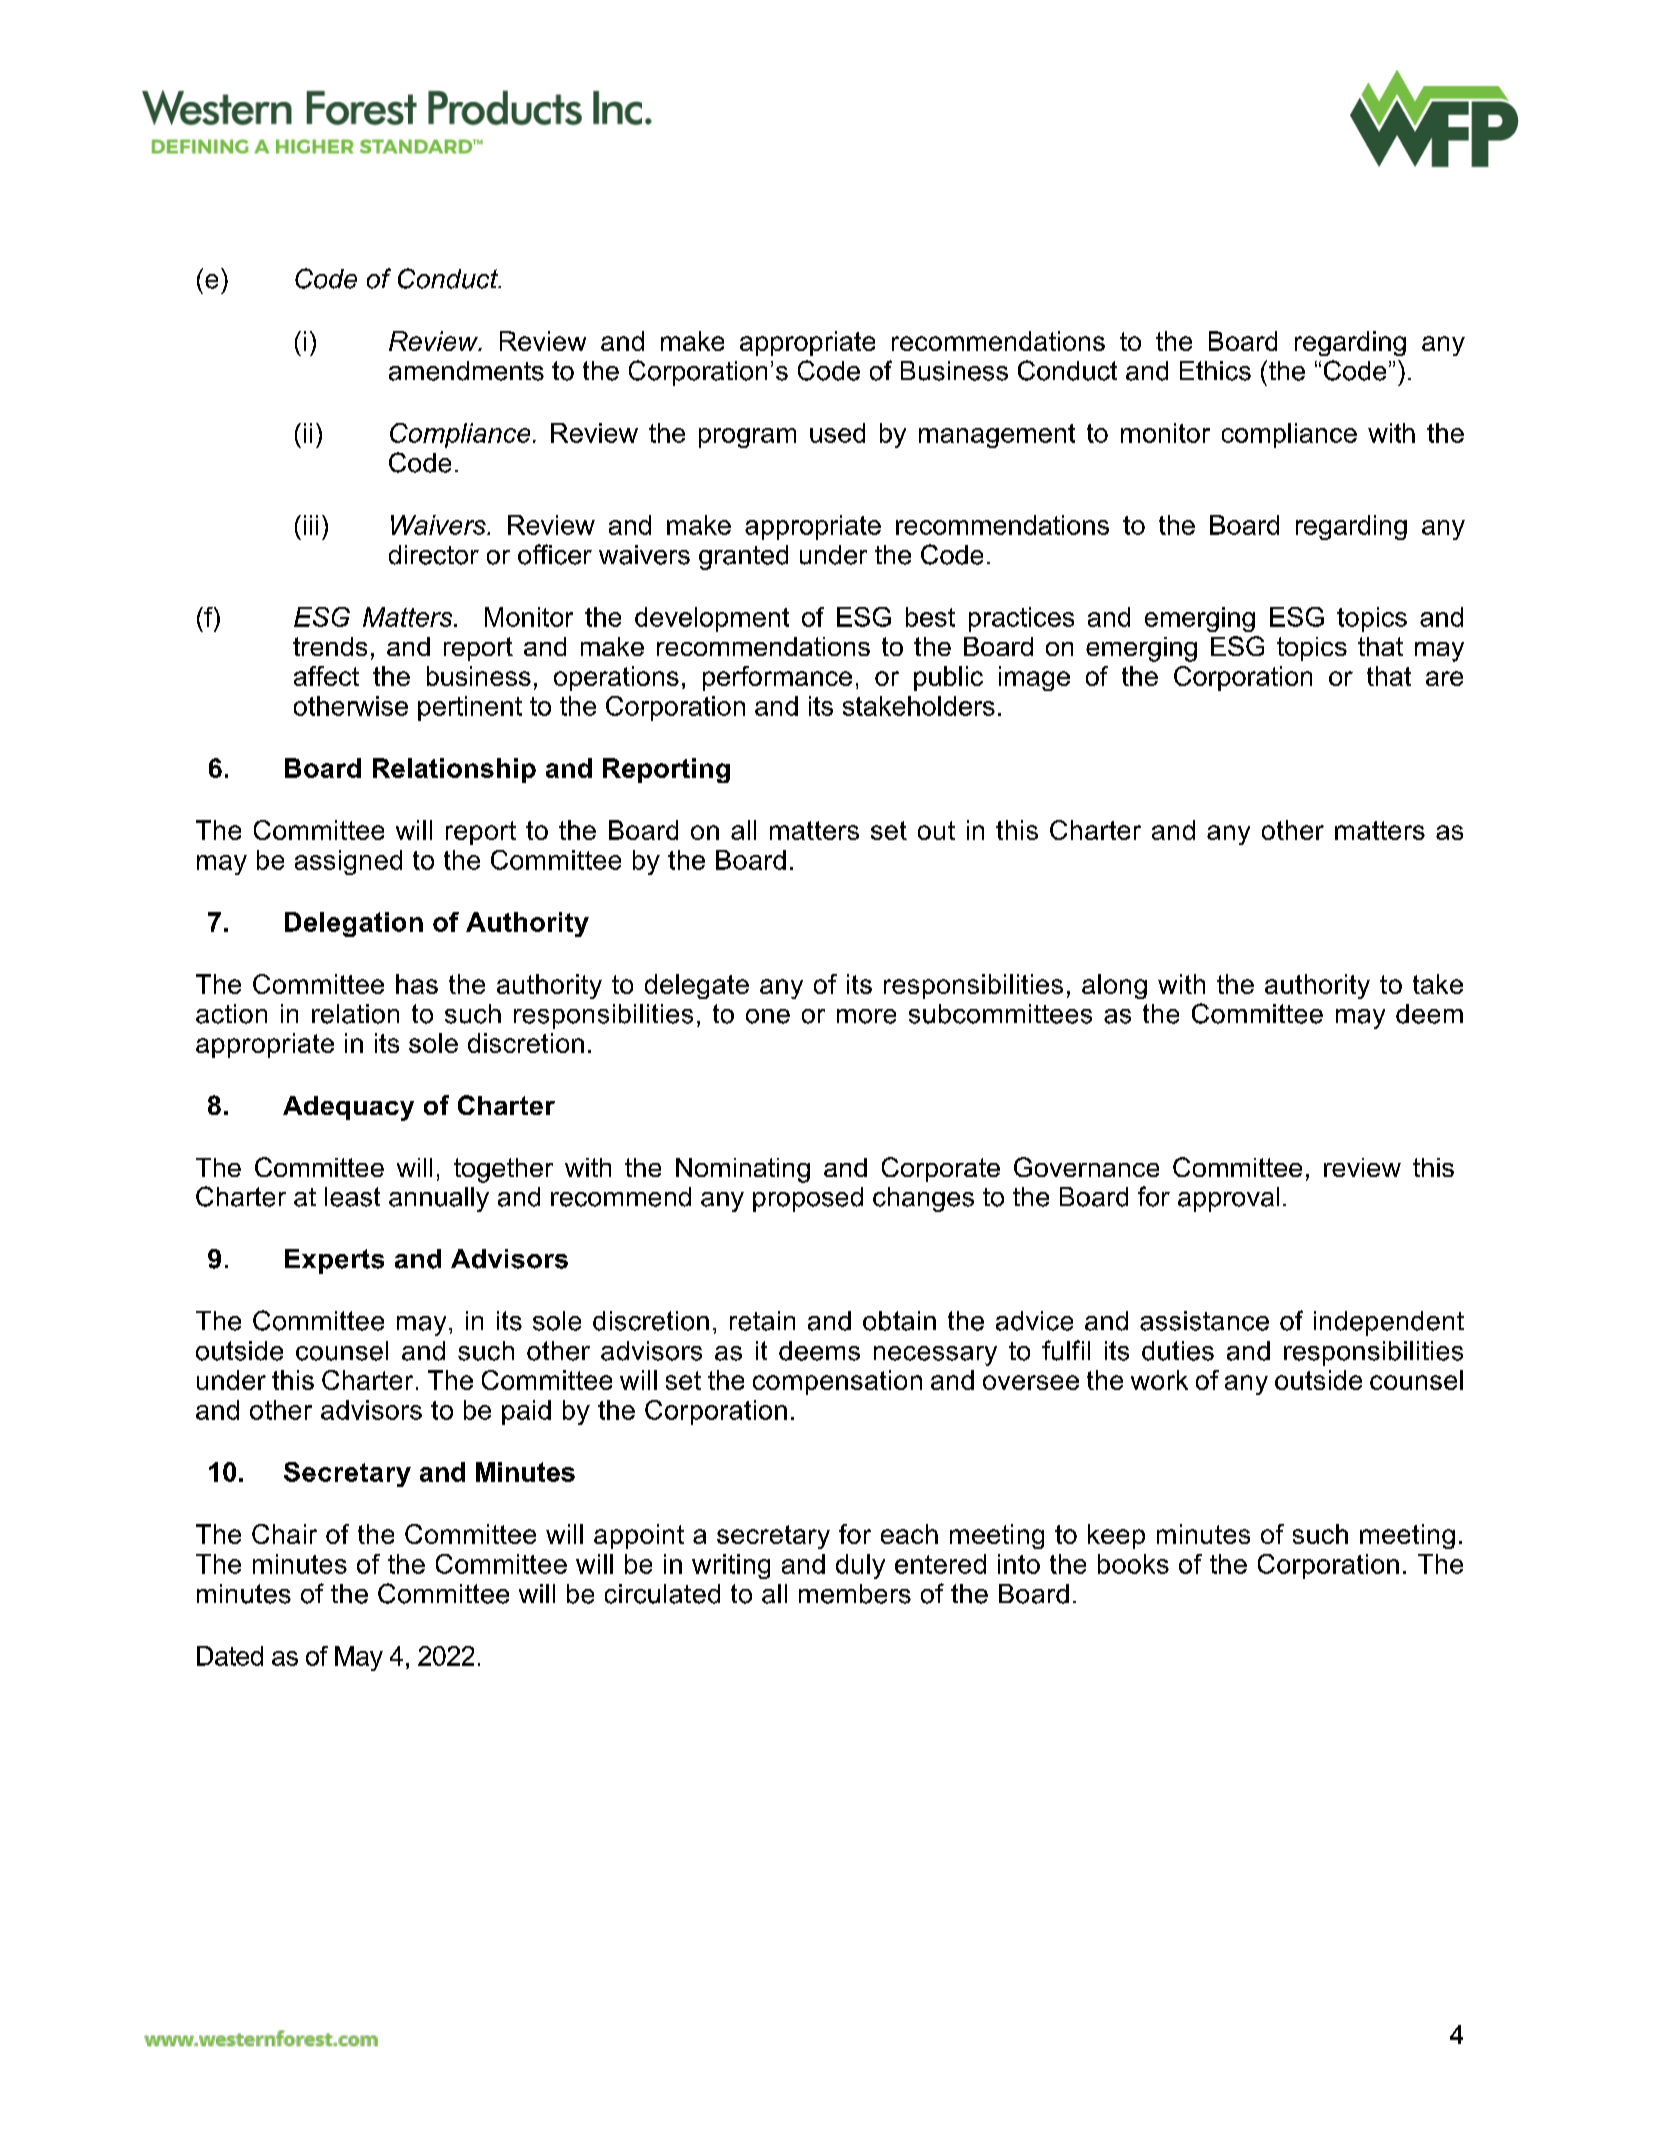  I want to click on amendments, so click(466, 371).
